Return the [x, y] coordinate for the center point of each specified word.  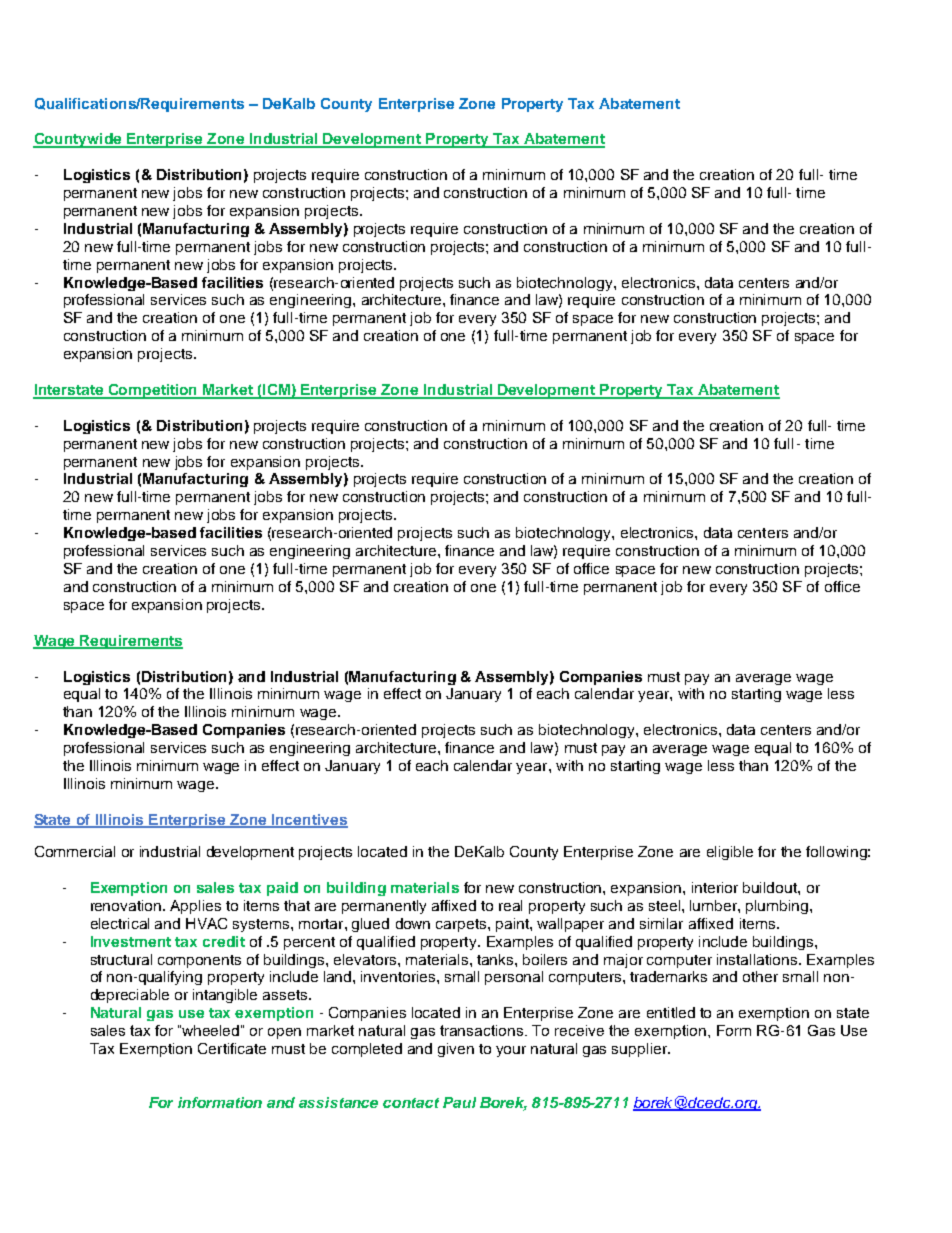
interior [715, 887]
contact [411, 1103]
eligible [730, 853]
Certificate [232, 1048]
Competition [153, 391]
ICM [276, 391]
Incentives [309, 820]
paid [282, 889]
